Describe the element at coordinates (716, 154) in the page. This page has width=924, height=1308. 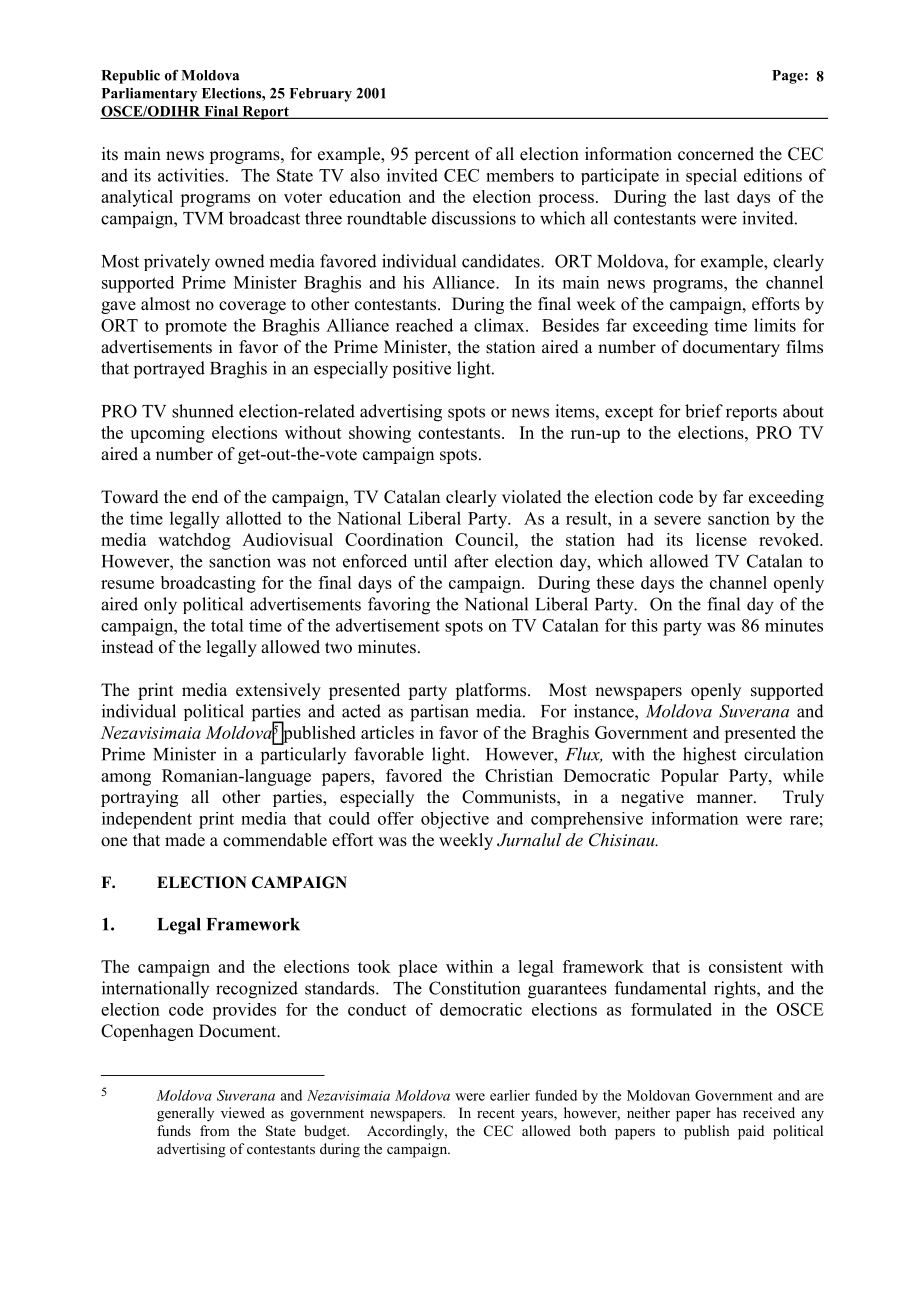
I see `concerned` at that location.
